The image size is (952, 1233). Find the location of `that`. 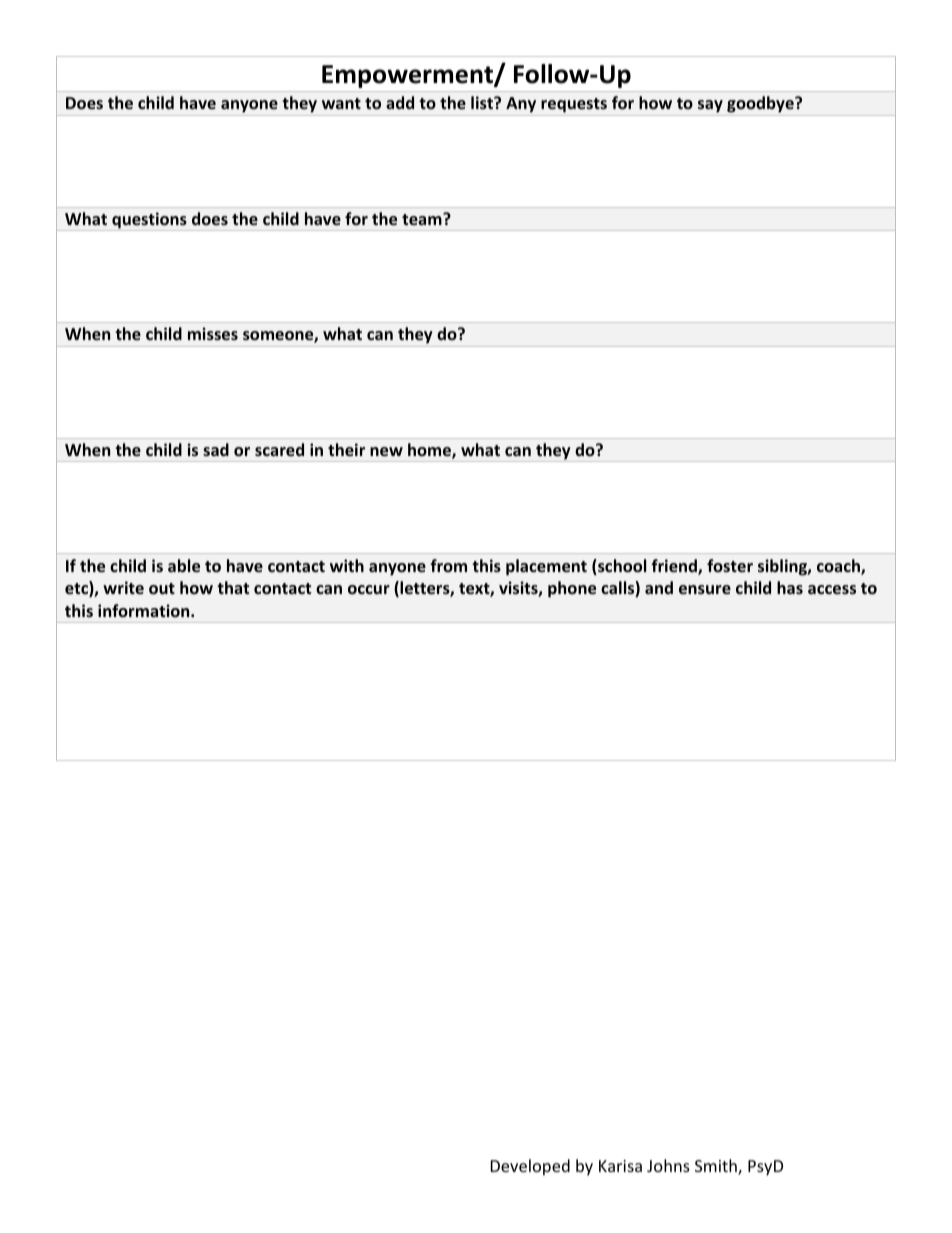

that is located at coordinates (233, 587).
